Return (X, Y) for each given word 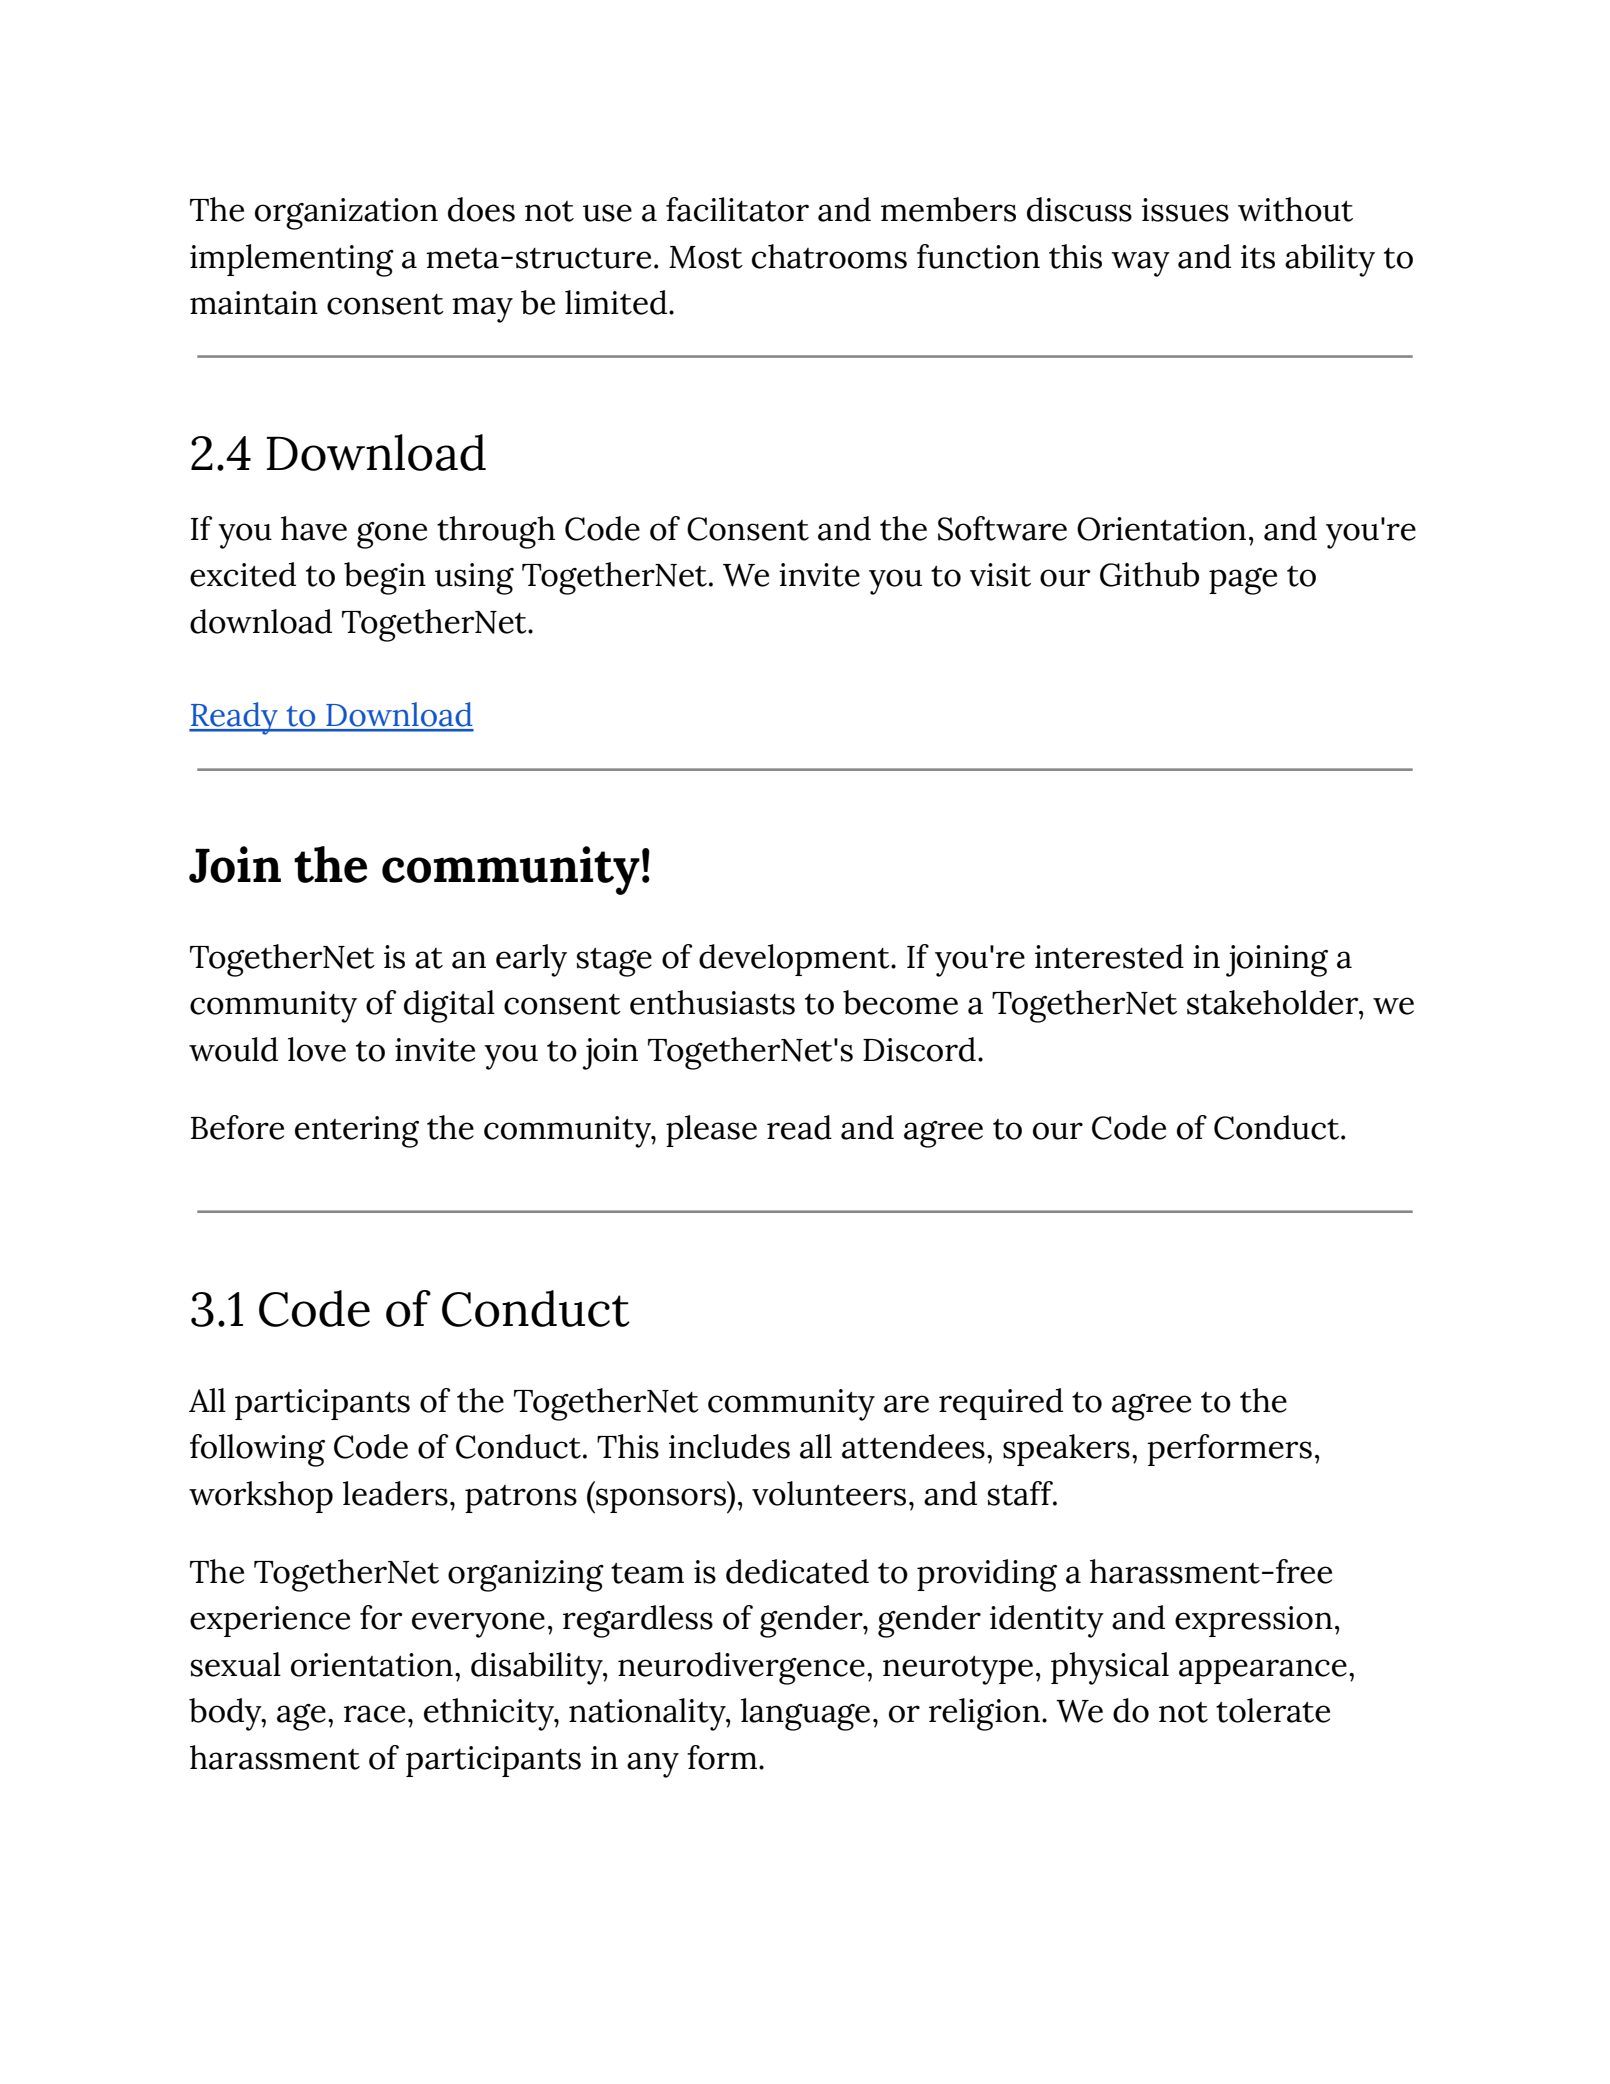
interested (1109, 956)
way (1140, 264)
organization (346, 214)
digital (449, 1006)
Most (706, 257)
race (374, 1714)
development (795, 960)
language (805, 1714)
